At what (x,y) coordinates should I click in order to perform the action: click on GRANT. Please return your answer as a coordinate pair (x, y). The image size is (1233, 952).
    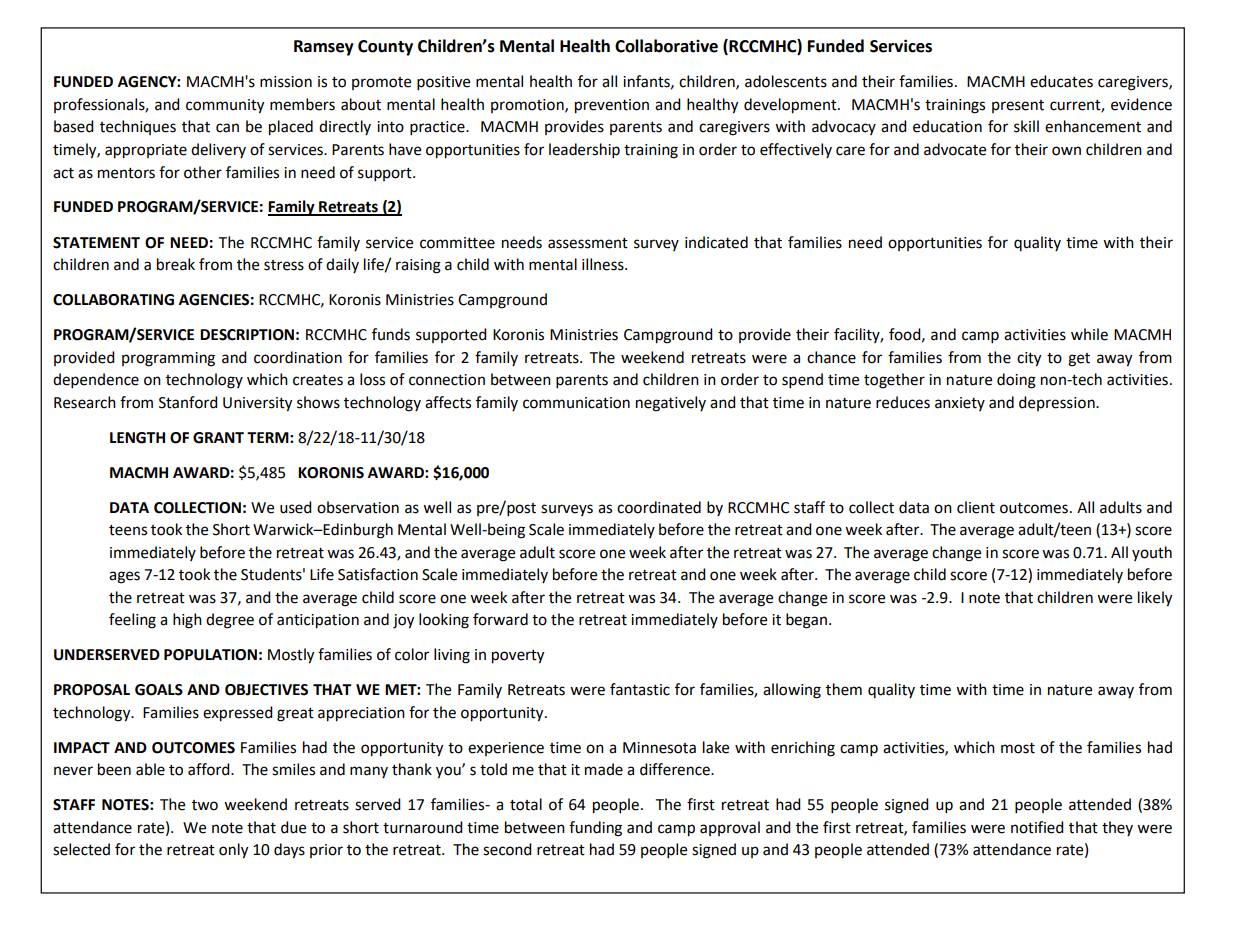
    Looking at the image, I should click on (218, 438).
